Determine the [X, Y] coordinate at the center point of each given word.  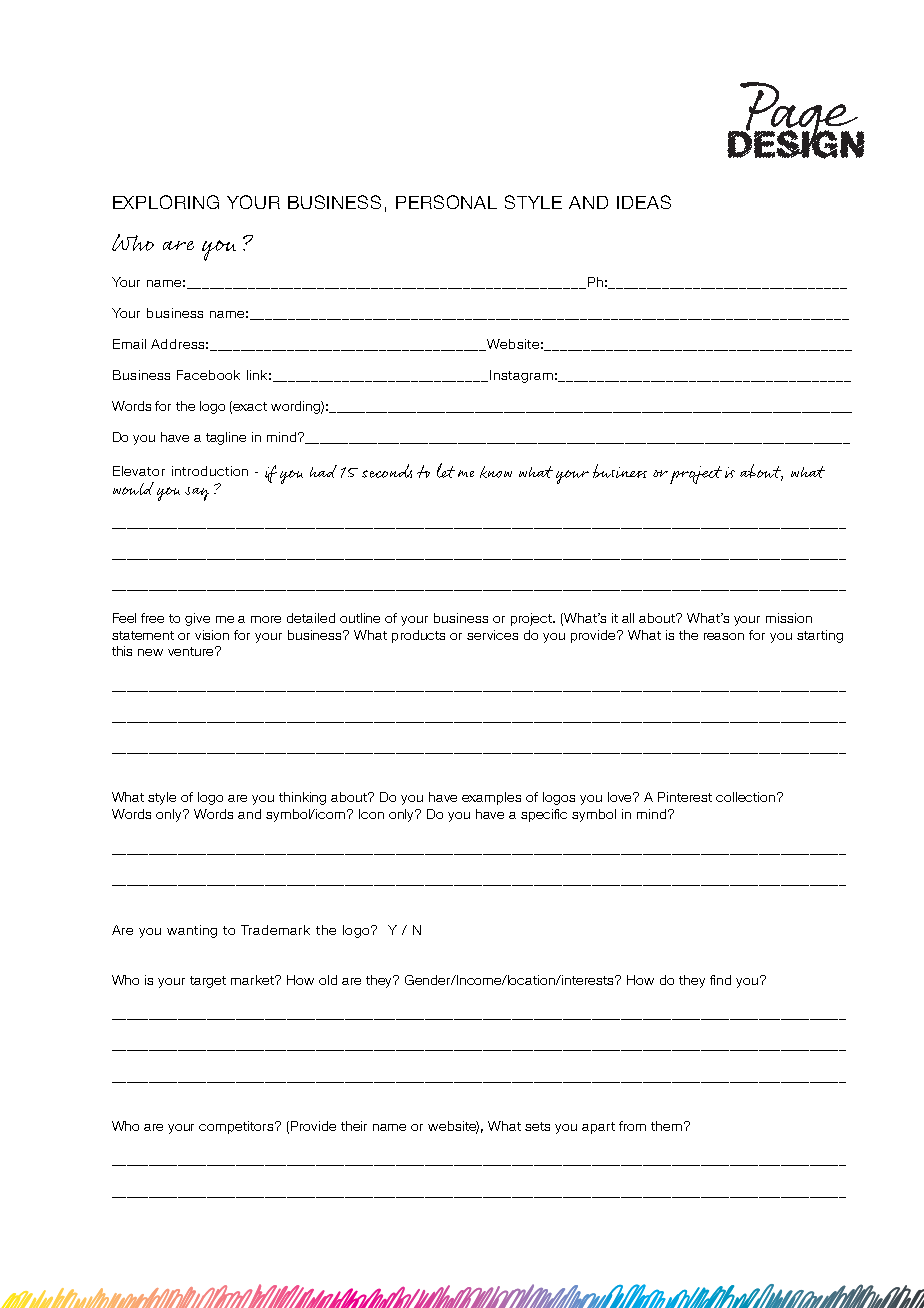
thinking [302, 798]
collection [747, 797]
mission [789, 618]
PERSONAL [446, 202]
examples [491, 798]
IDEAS [644, 202]
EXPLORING [166, 202]
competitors [238, 1127]
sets [537, 1126]
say [197, 494]
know [496, 472]
